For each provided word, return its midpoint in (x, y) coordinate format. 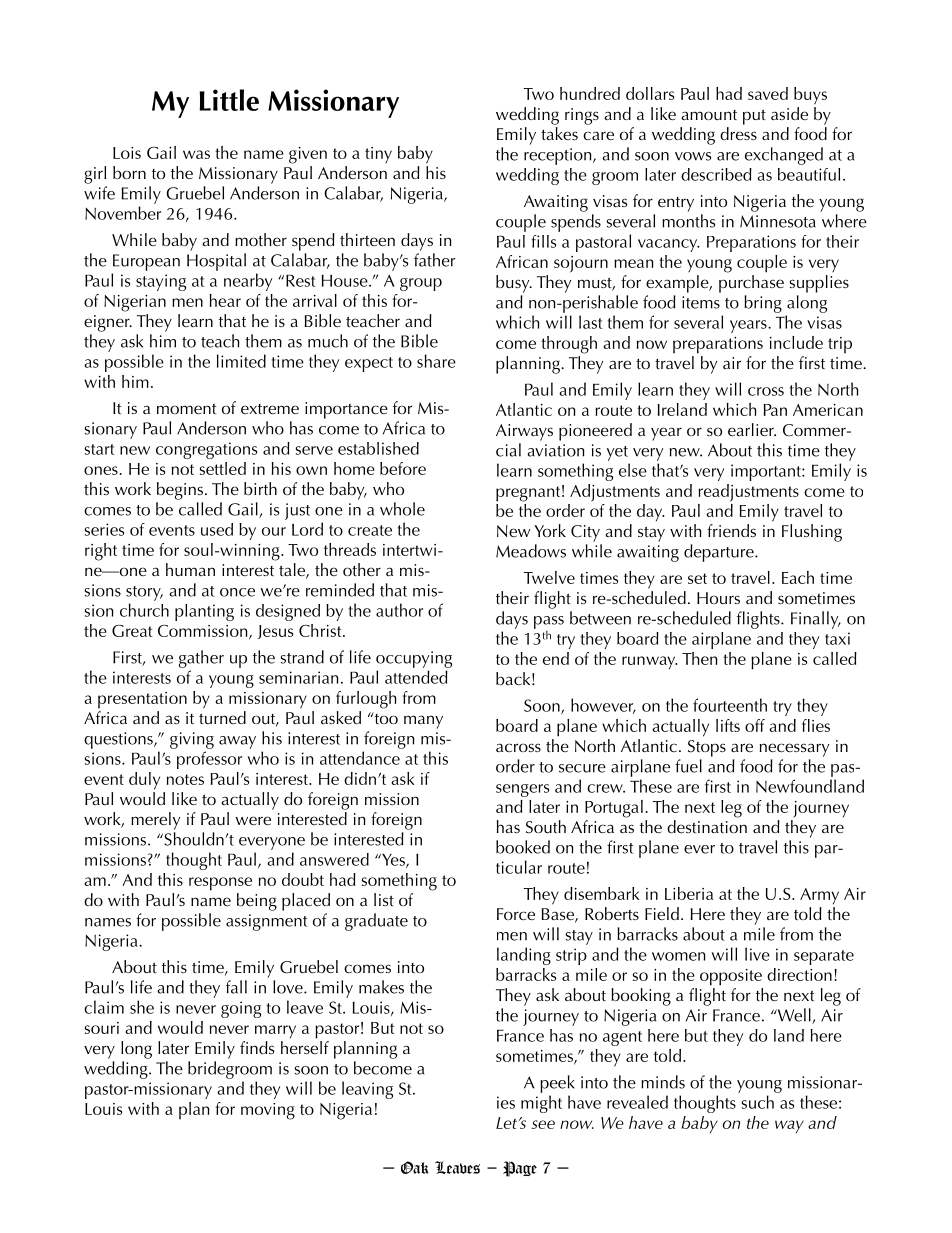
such (758, 1102)
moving (268, 1111)
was (196, 154)
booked (523, 847)
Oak (415, 1167)
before (403, 468)
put (754, 117)
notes (185, 779)
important (767, 472)
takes (559, 133)
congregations (206, 450)
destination (707, 826)
